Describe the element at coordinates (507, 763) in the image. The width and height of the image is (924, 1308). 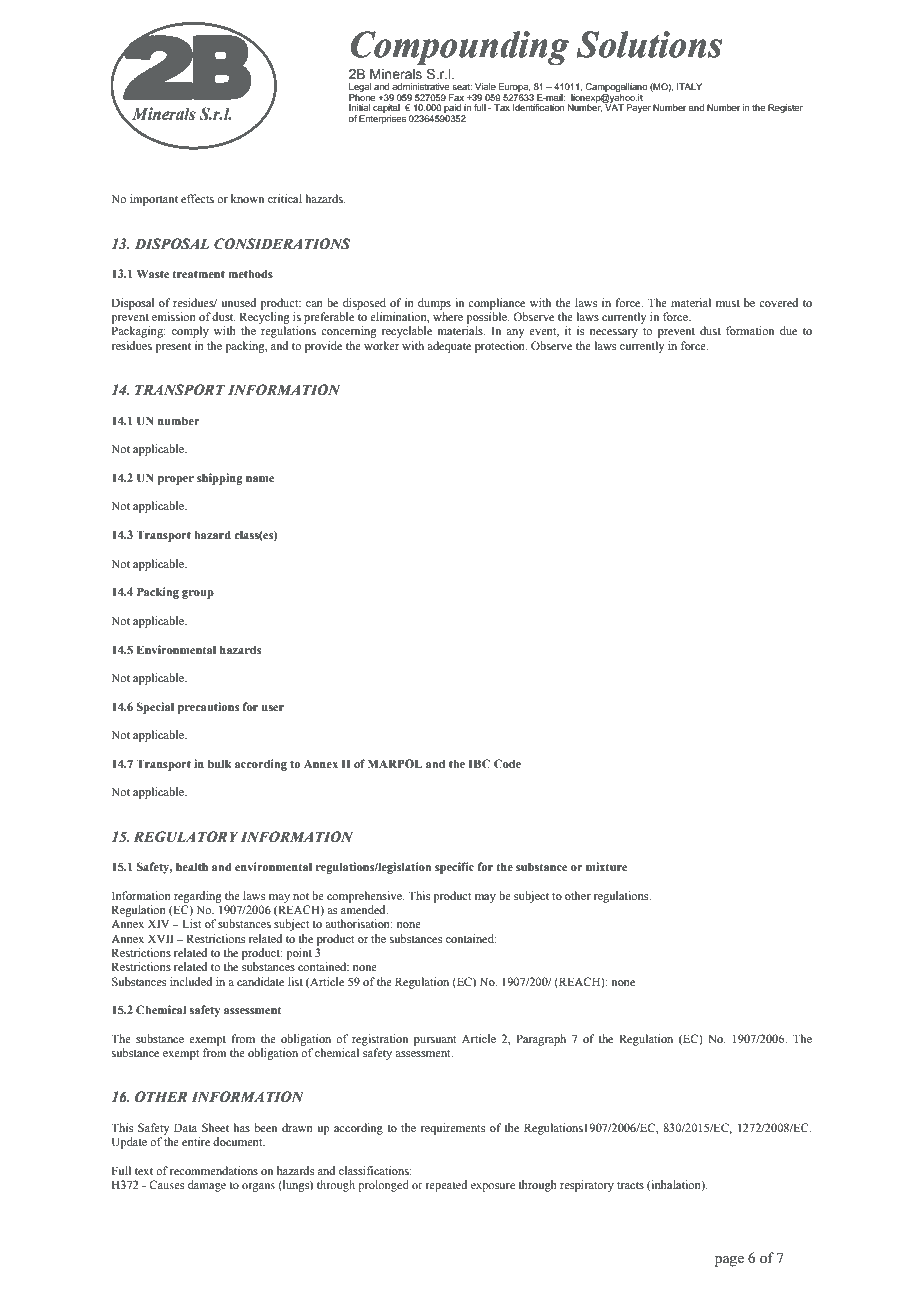
I see `Code` at that location.
